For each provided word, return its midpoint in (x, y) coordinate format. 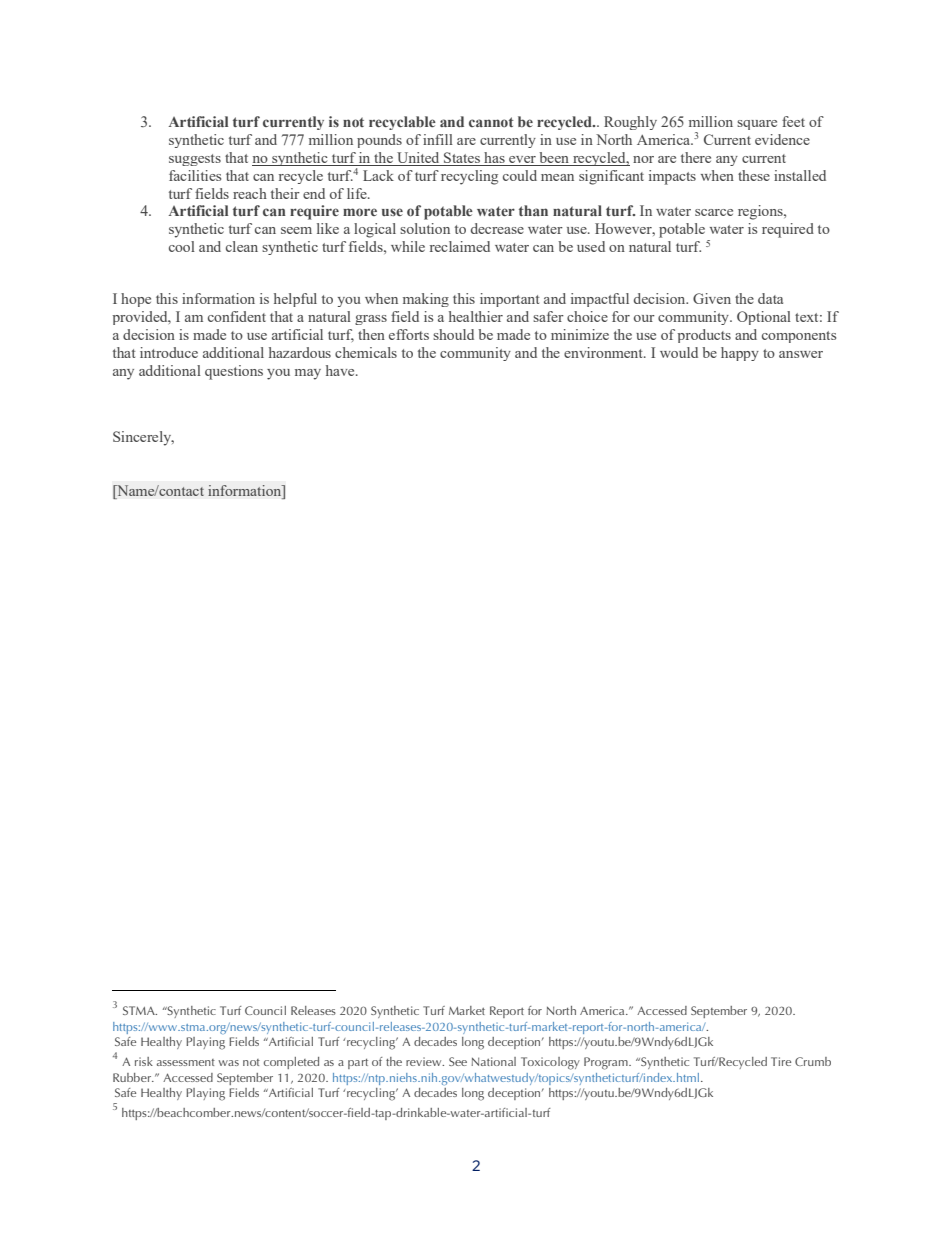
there (696, 157)
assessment (186, 1062)
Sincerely (143, 438)
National (493, 1061)
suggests (195, 160)
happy (740, 354)
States (462, 159)
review (425, 1061)
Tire (781, 1061)
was (228, 1063)
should (453, 334)
